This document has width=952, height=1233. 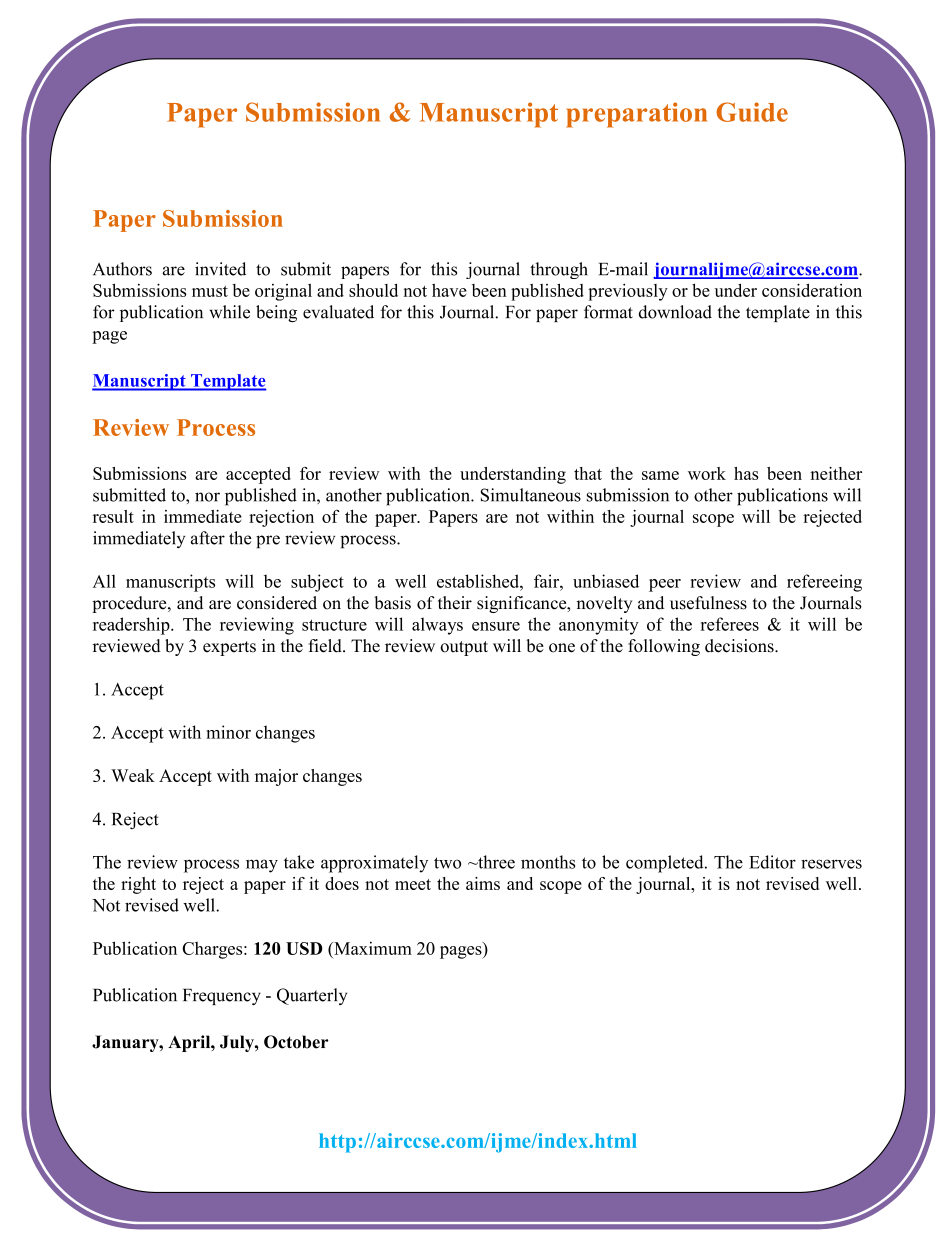 I want to click on while, so click(x=229, y=312).
